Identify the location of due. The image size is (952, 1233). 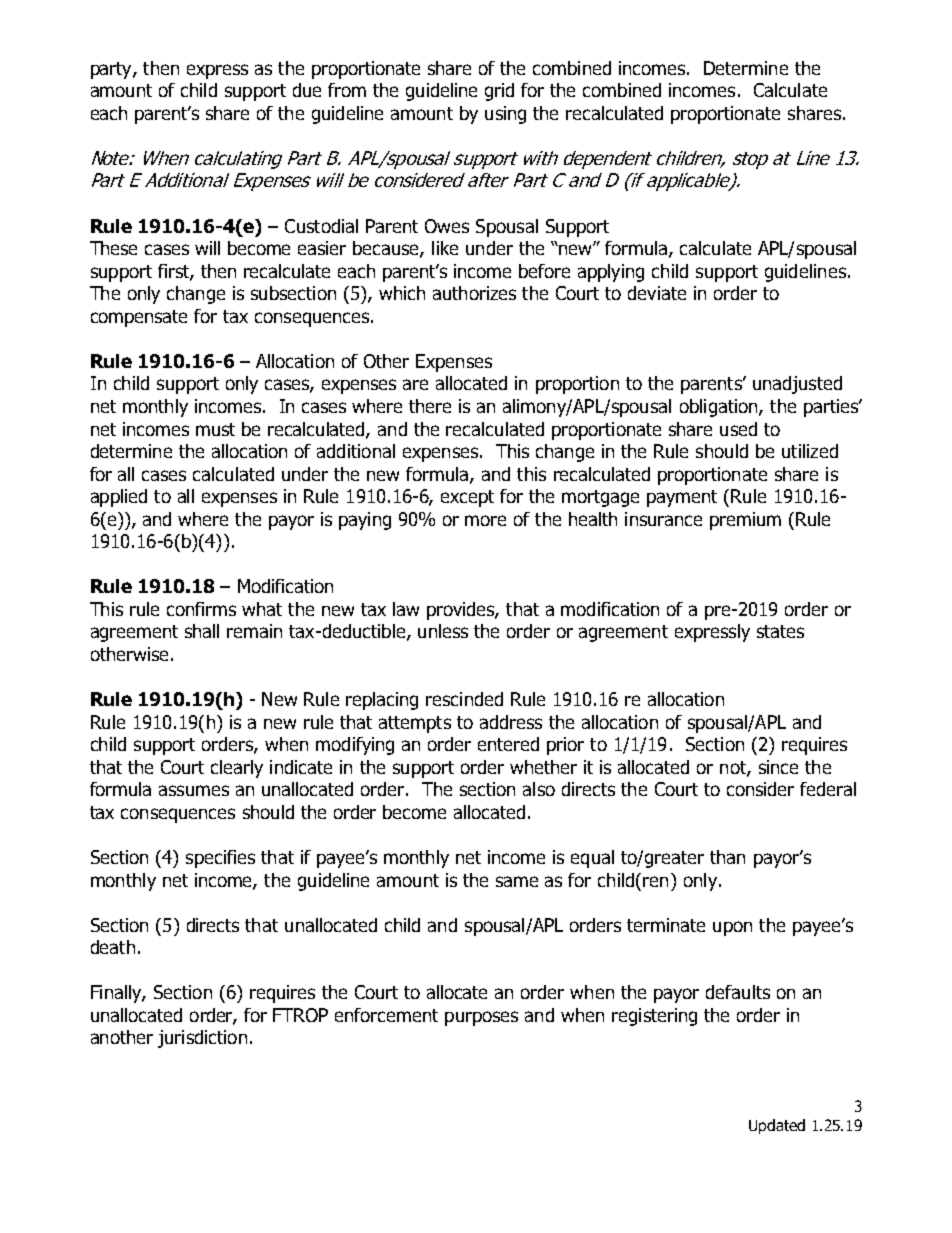
(307, 90).
